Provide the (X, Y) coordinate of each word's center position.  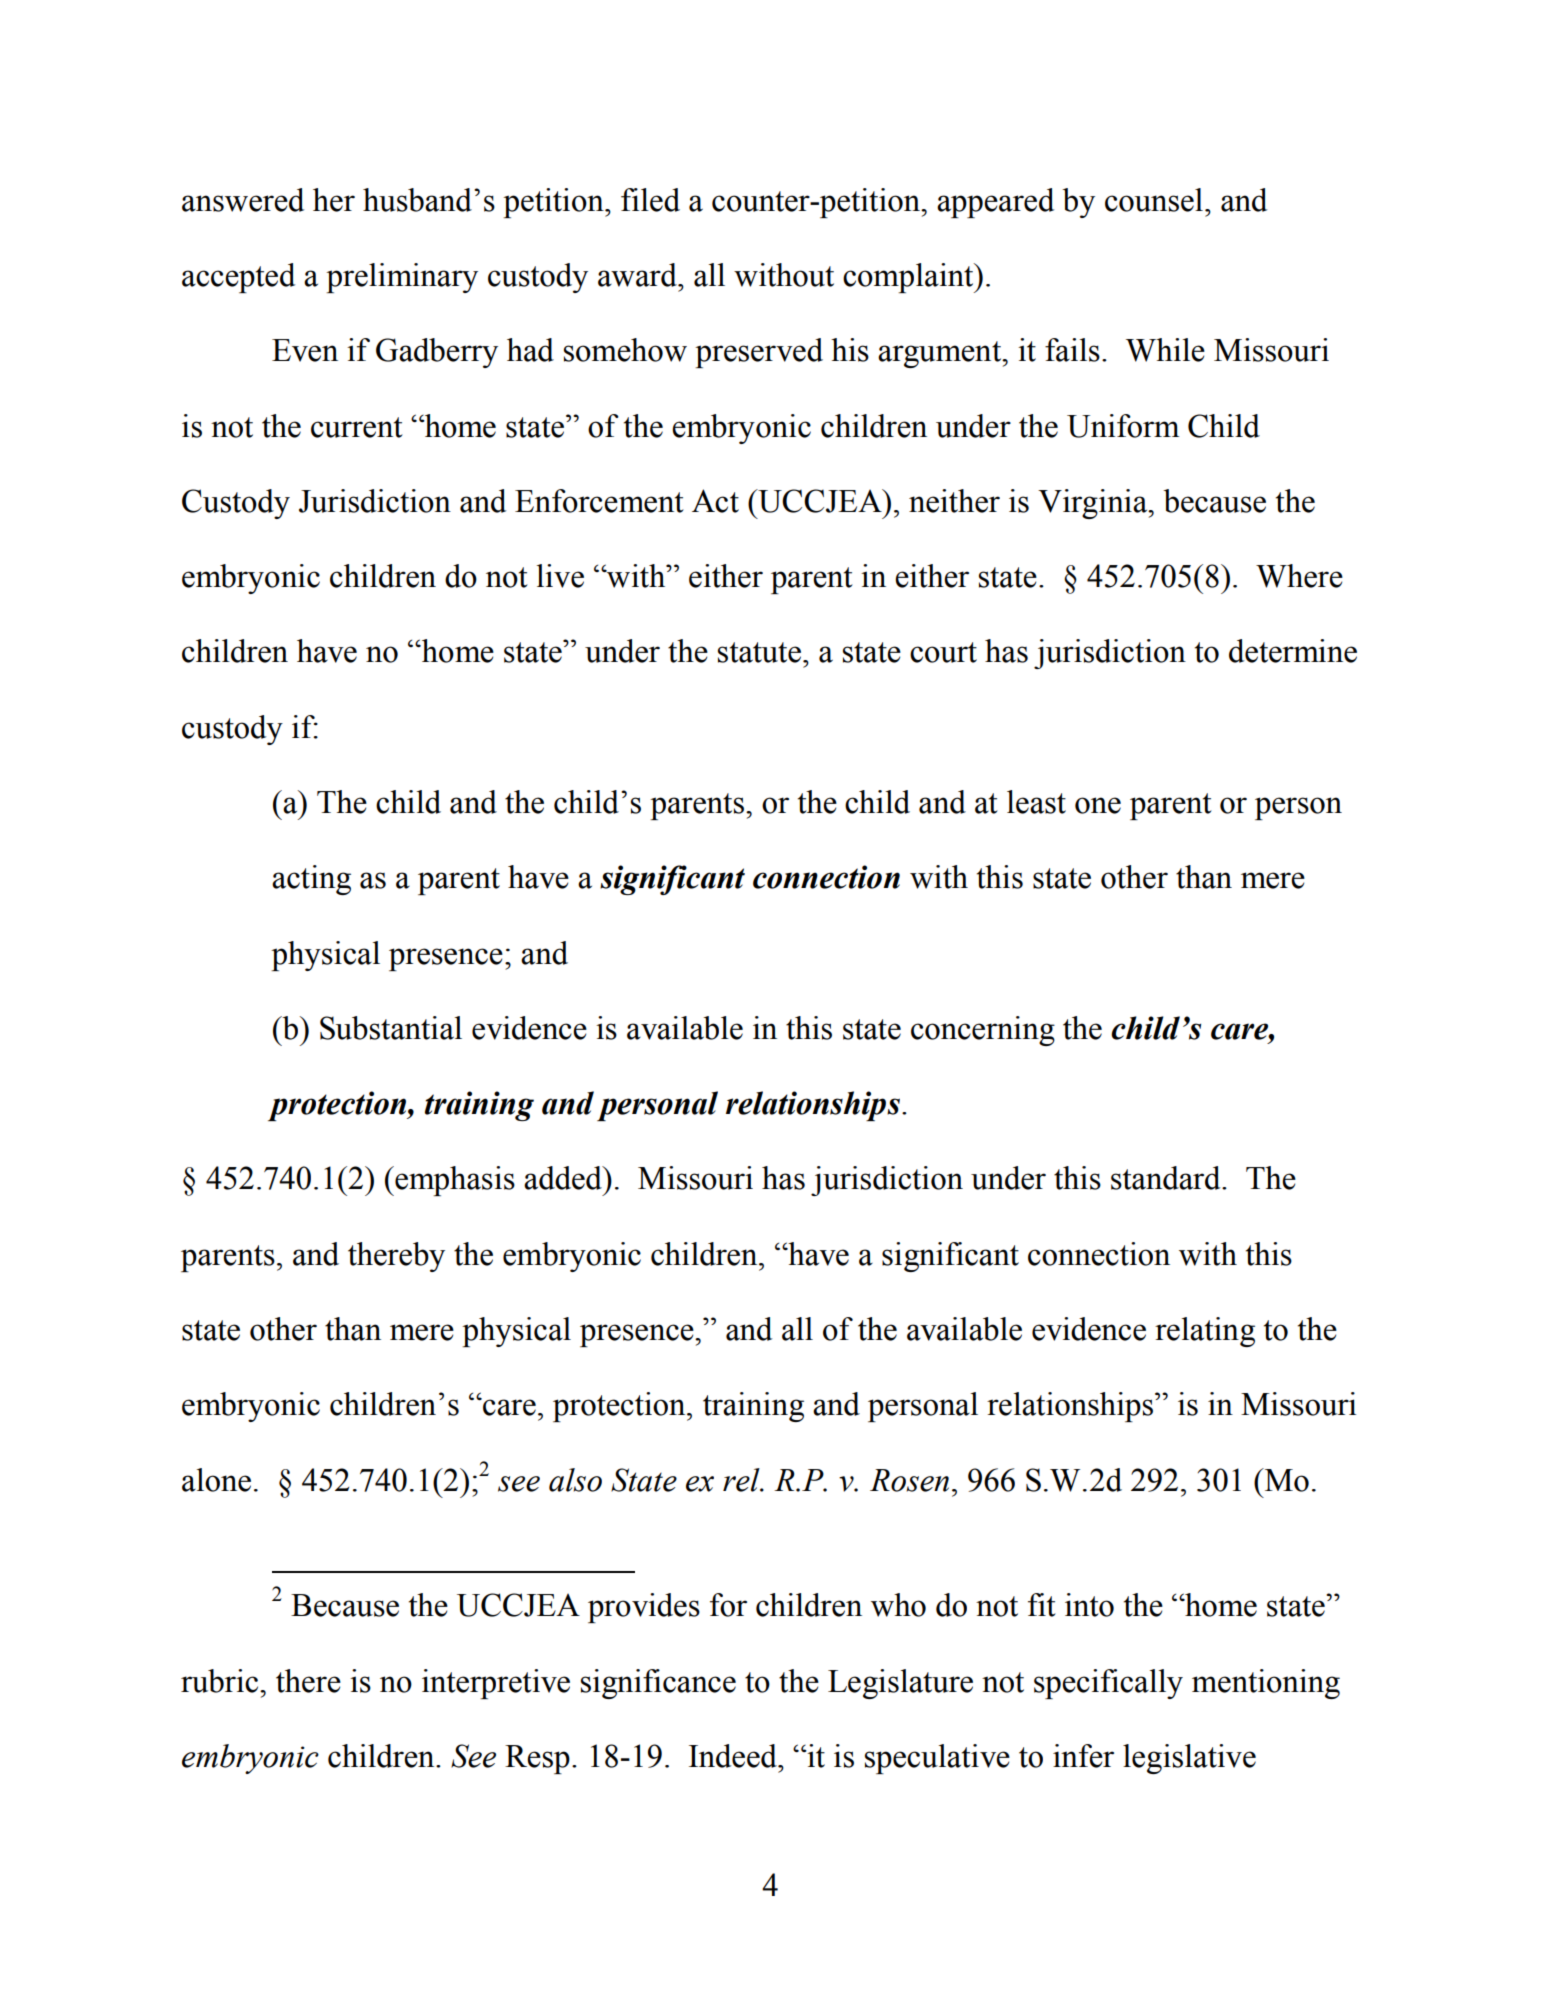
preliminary (402, 278)
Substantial (391, 1028)
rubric (221, 1681)
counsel (1155, 200)
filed (650, 200)
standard (1167, 1178)
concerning (983, 1031)
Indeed (734, 1756)
